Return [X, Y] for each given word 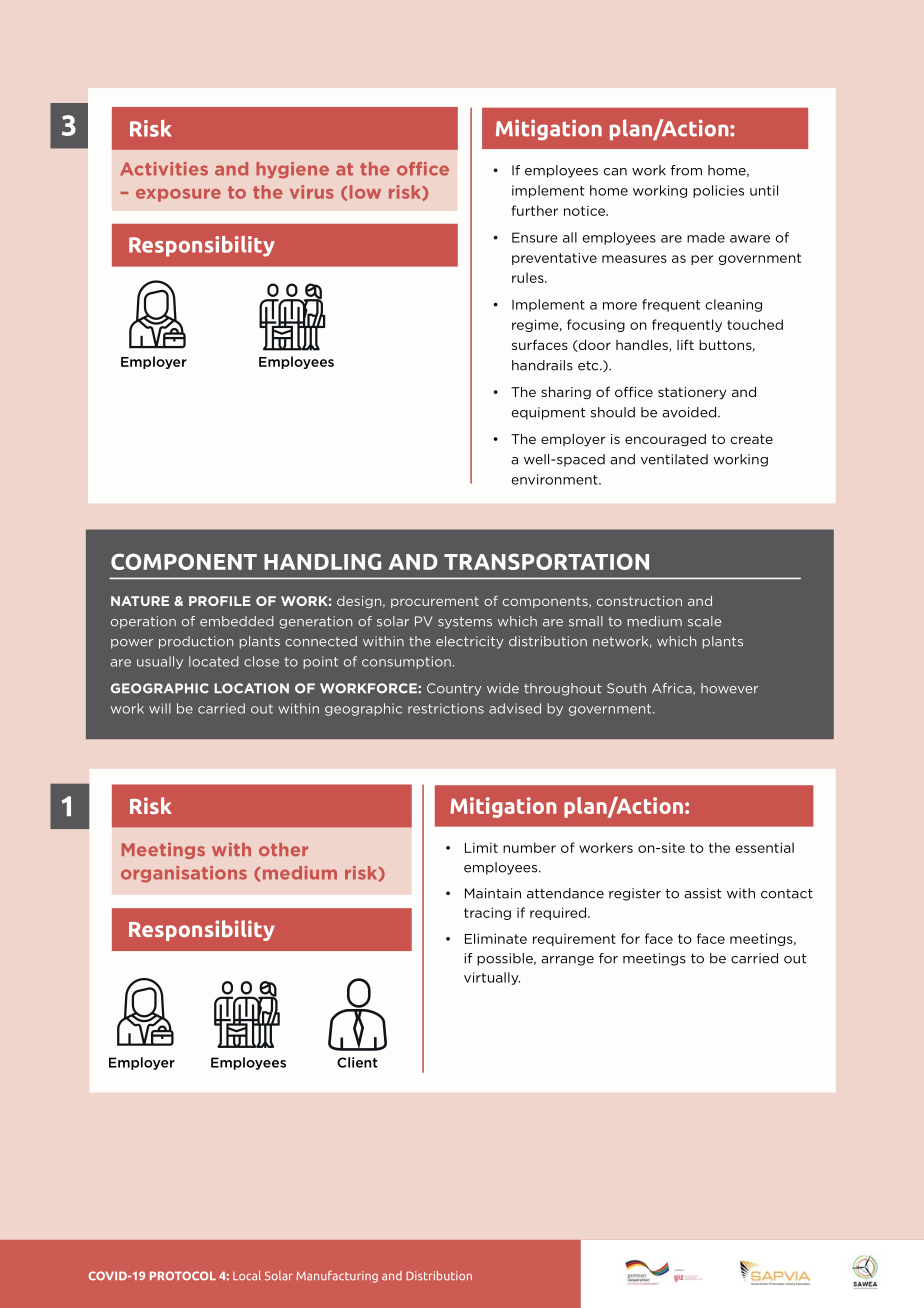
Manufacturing [337, 1277]
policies [718, 191]
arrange [567, 961]
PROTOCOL [183, 1276]
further [535, 210]
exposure [178, 195]
